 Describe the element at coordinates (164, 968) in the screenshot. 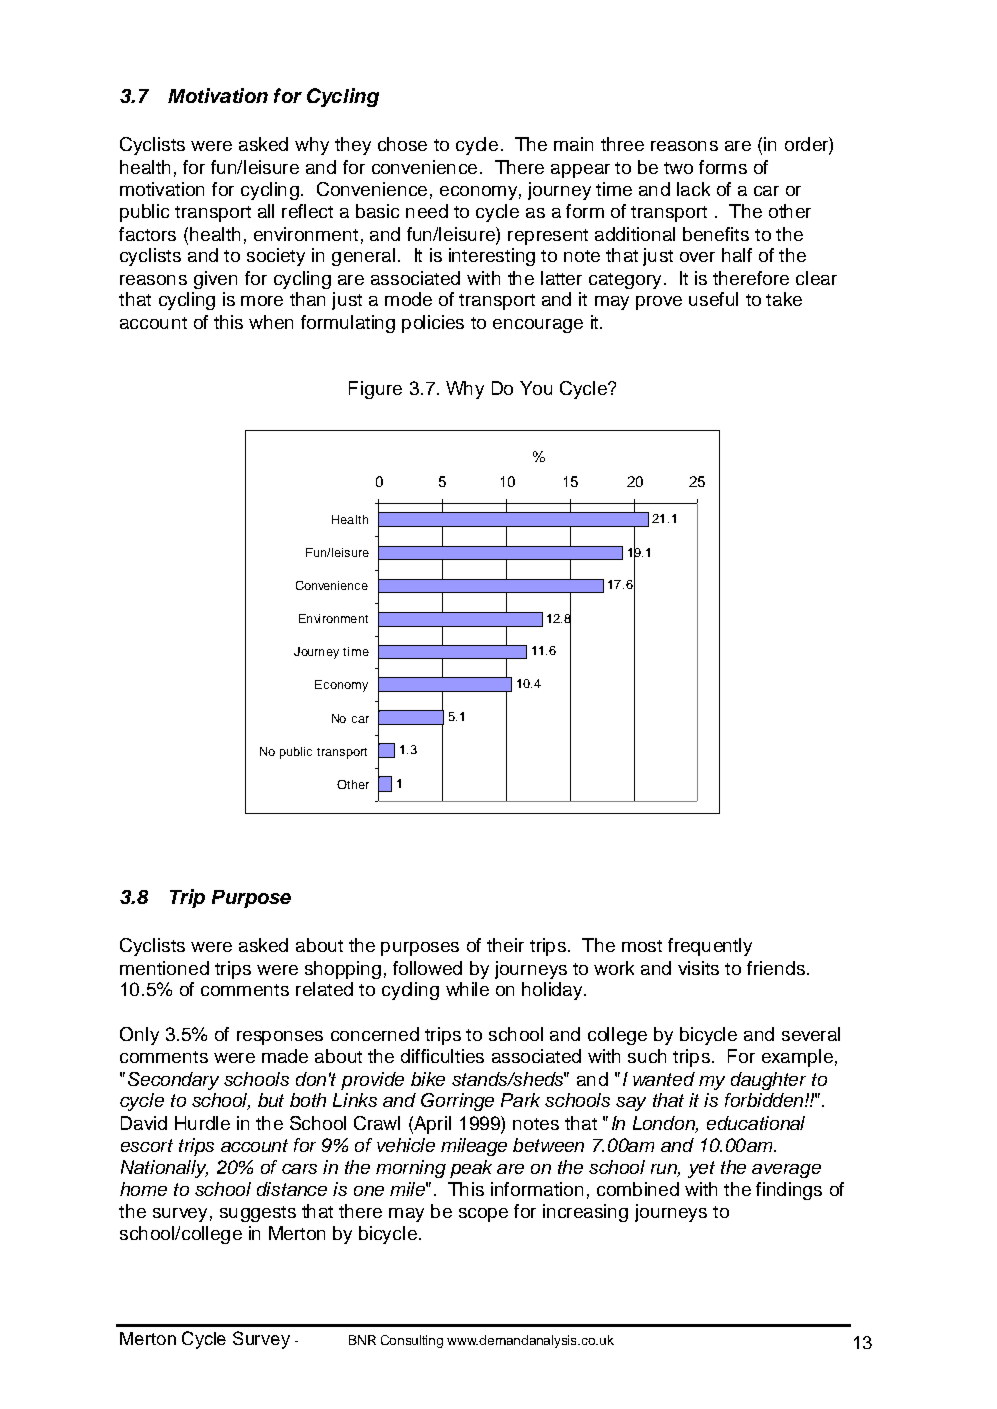

I see `mentioned` at that location.
